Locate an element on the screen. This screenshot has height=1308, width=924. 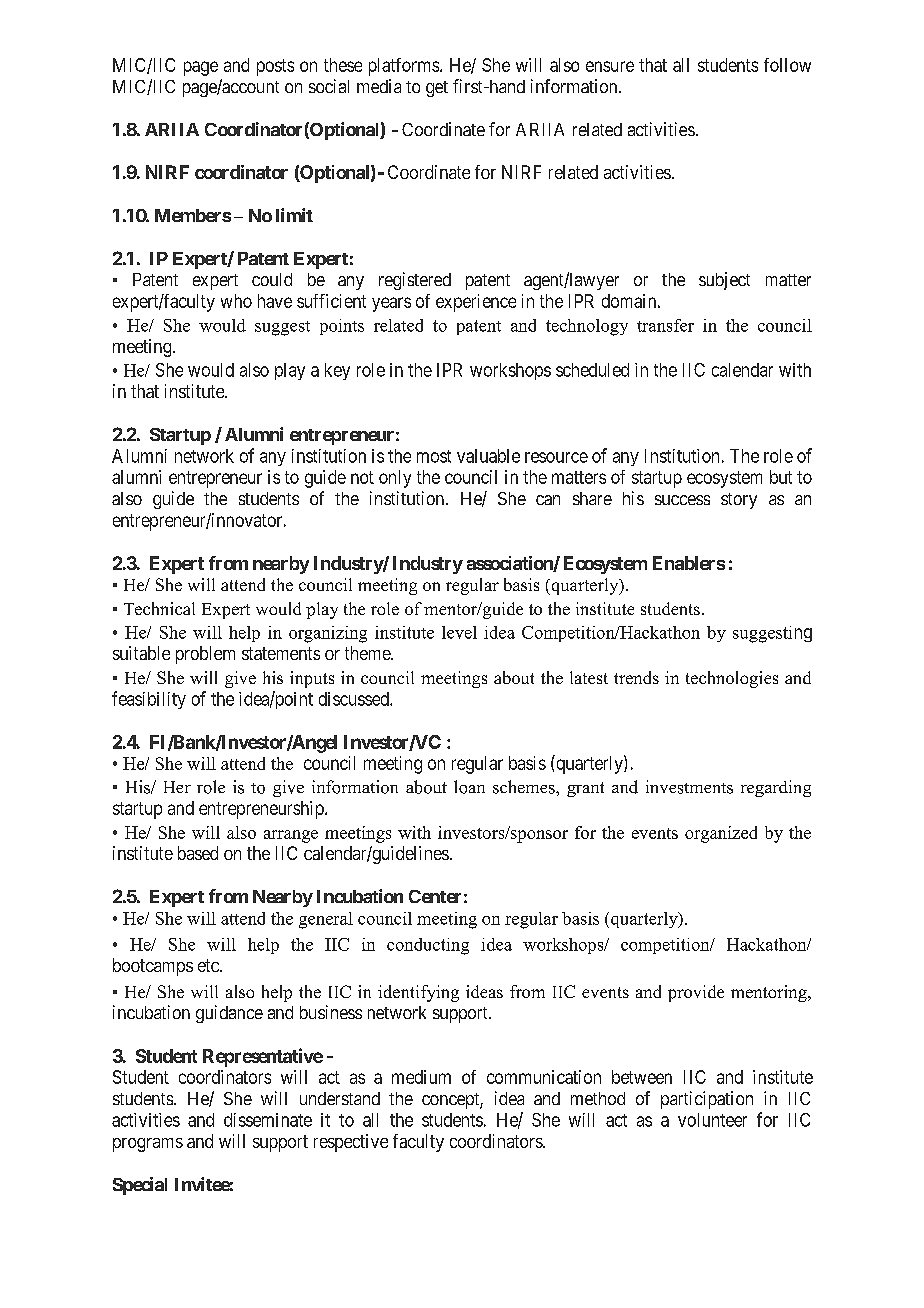
level is located at coordinates (459, 632).
